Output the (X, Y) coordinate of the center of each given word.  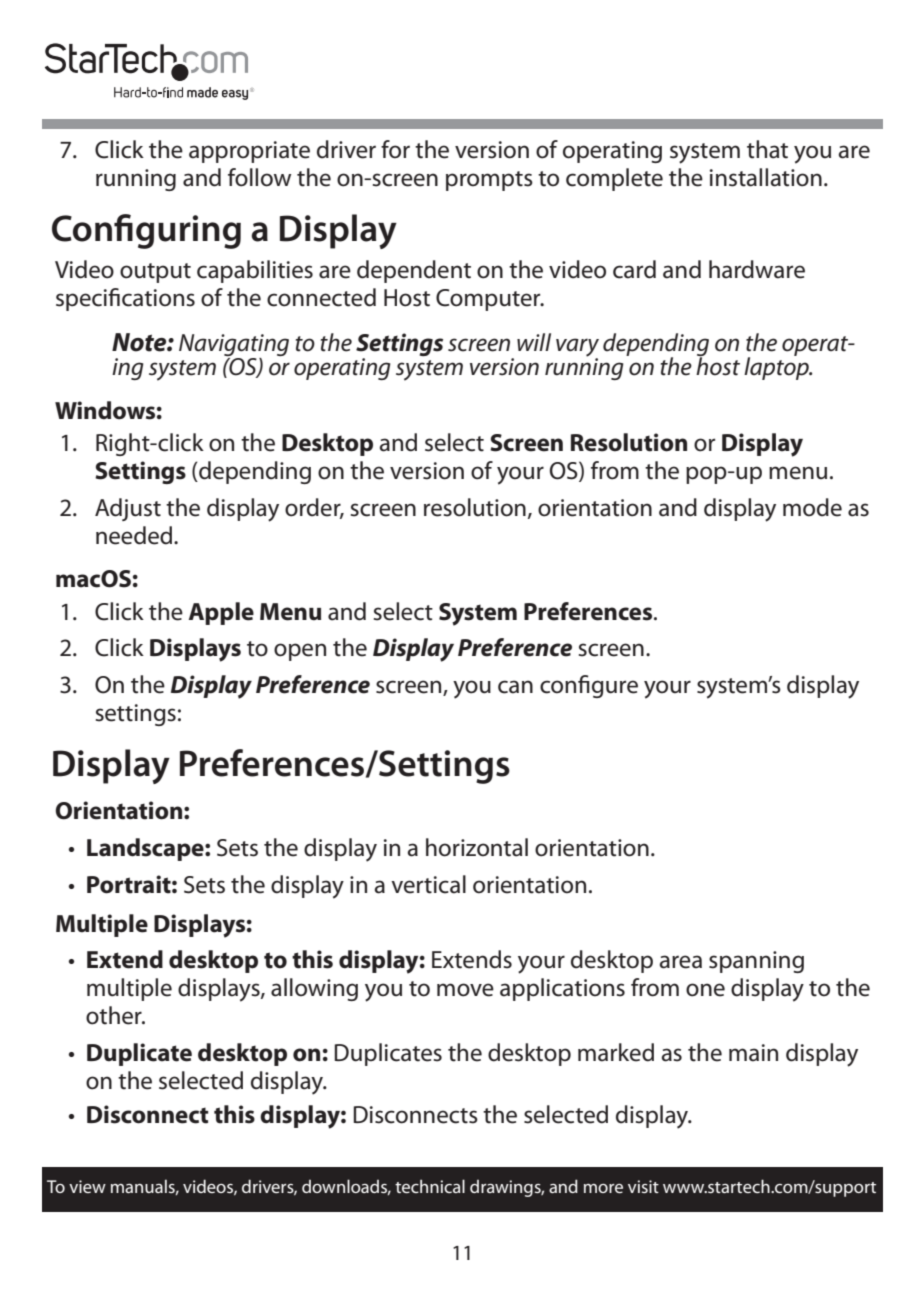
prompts (489, 181)
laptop (777, 367)
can (515, 687)
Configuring (146, 231)
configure (589, 686)
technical (430, 1186)
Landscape (146, 849)
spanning (756, 962)
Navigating (234, 345)
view (87, 1186)
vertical (428, 884)
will (534, 342)
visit (643, 1186)
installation (766, 177)
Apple (221, 613)
